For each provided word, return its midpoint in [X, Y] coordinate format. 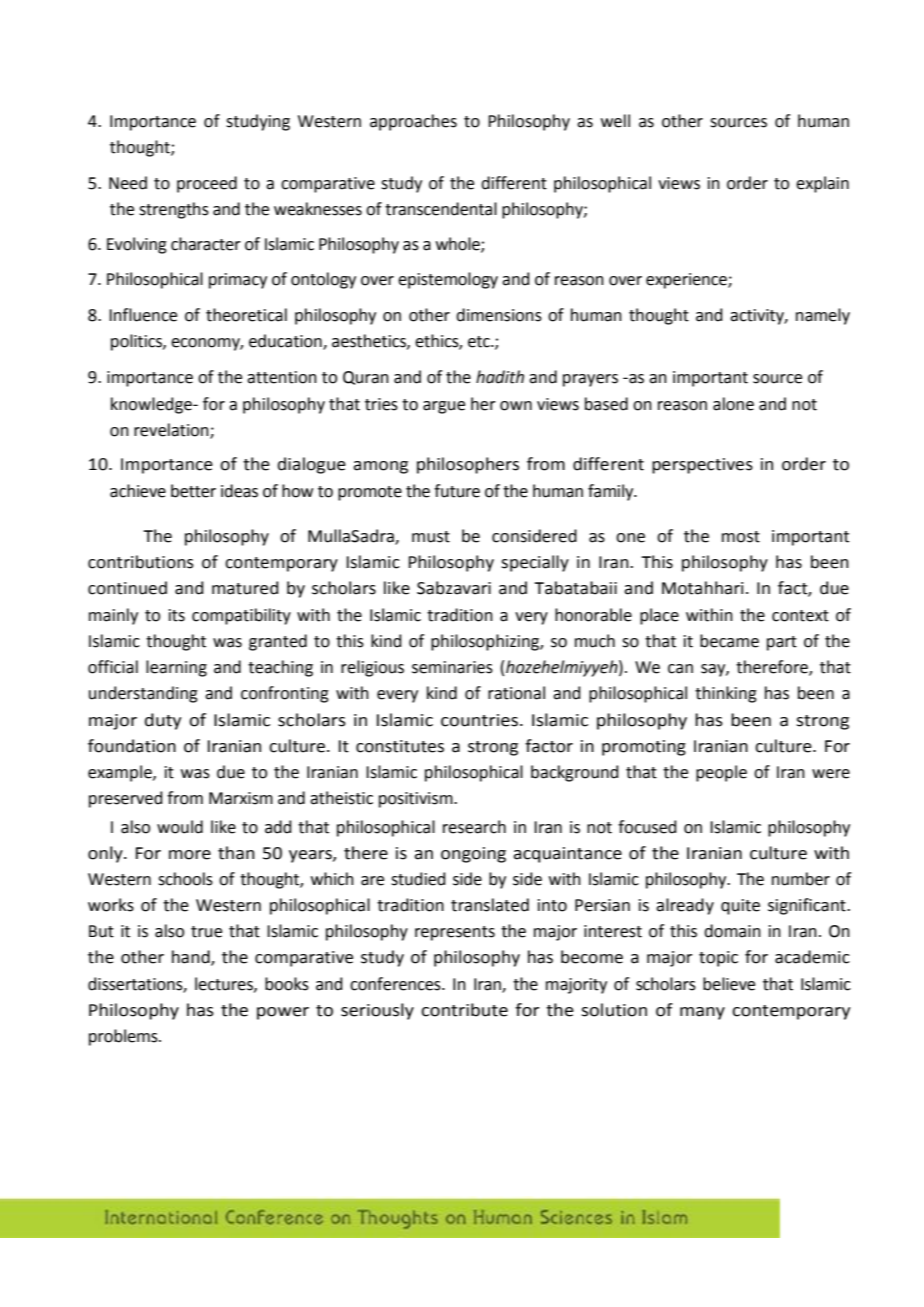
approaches [413, 122]
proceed [207, 184]
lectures [225, 984]
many [702, 1013]
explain [822, 184]
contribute [464, 1010]
